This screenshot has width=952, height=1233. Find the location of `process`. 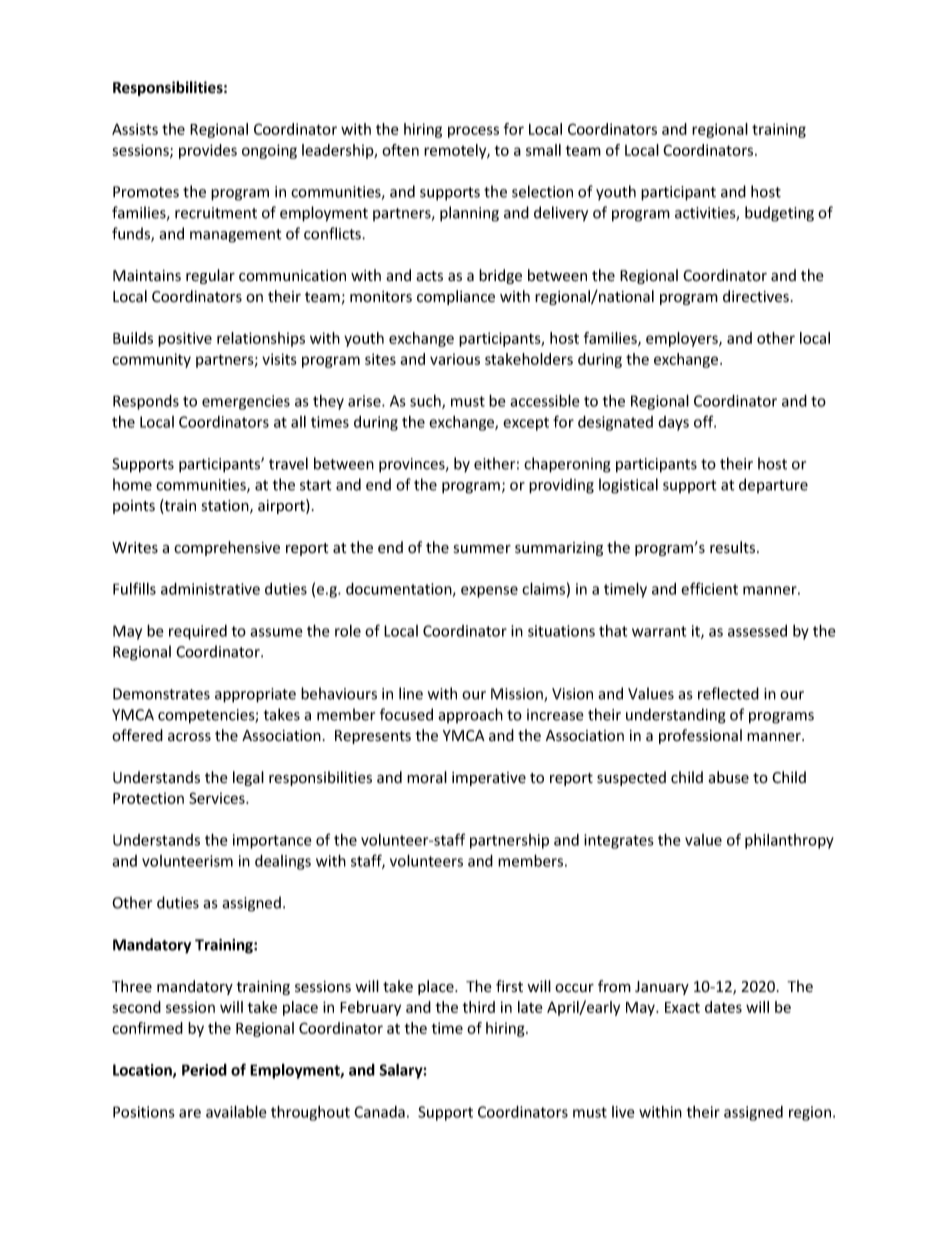

process is located at coordinates (473, 132).
